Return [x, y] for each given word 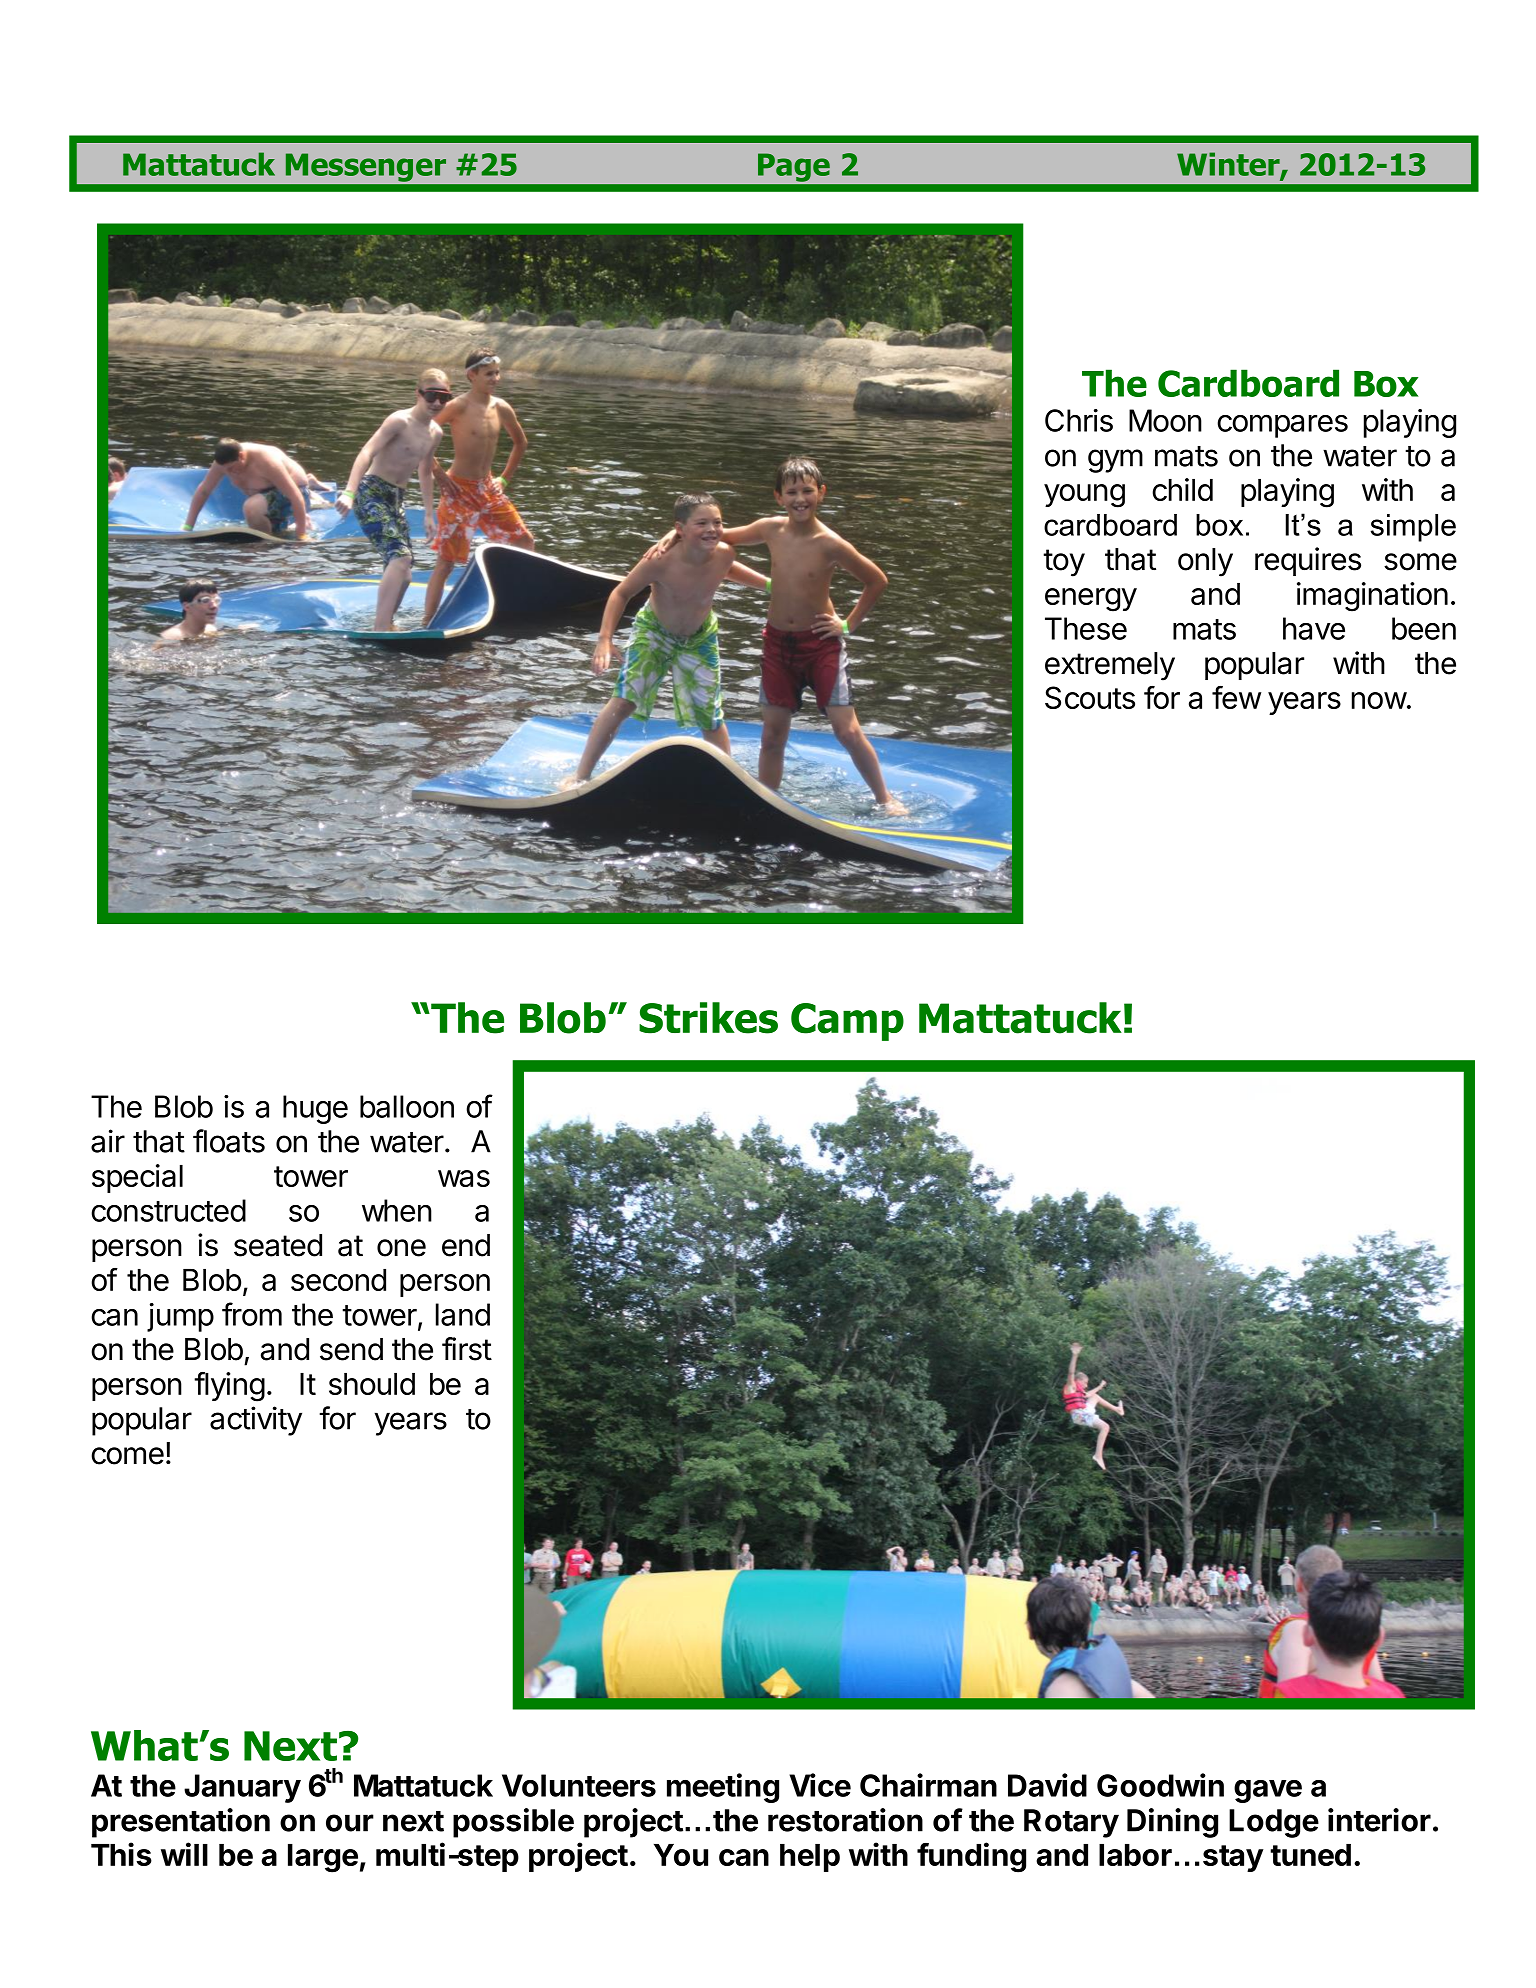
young [1084, 496]
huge [315, 1109]
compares [1282, 426]
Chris [1079, 420]
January [242, 1788]
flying [229, 1387]
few [1236, 697]
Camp [847, 1022]
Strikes [708, 1018]
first [467, 1349]
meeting [723, 1788]
